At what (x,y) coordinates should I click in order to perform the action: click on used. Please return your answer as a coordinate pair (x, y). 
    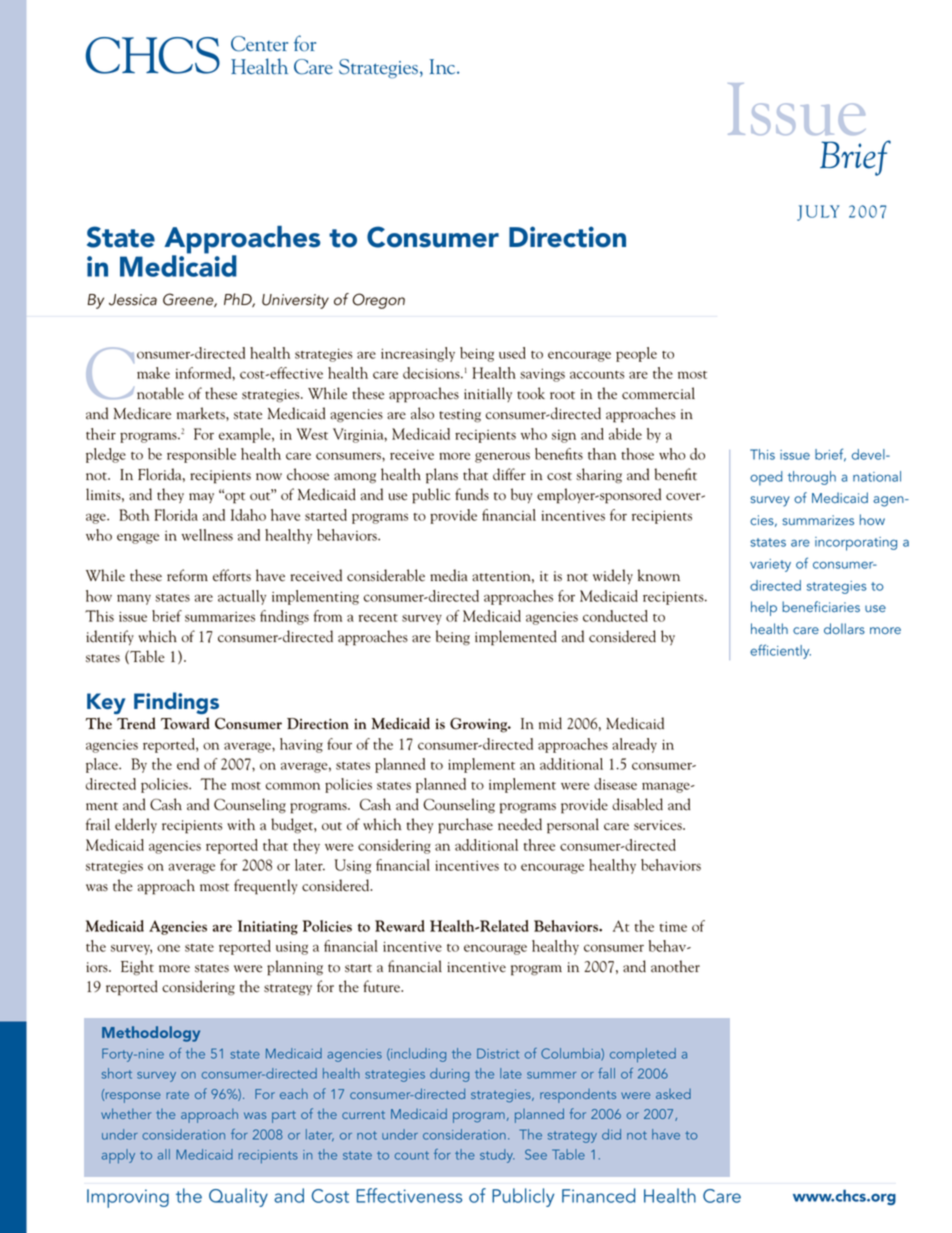
    Looking at the image, I should click on (512, 353).
